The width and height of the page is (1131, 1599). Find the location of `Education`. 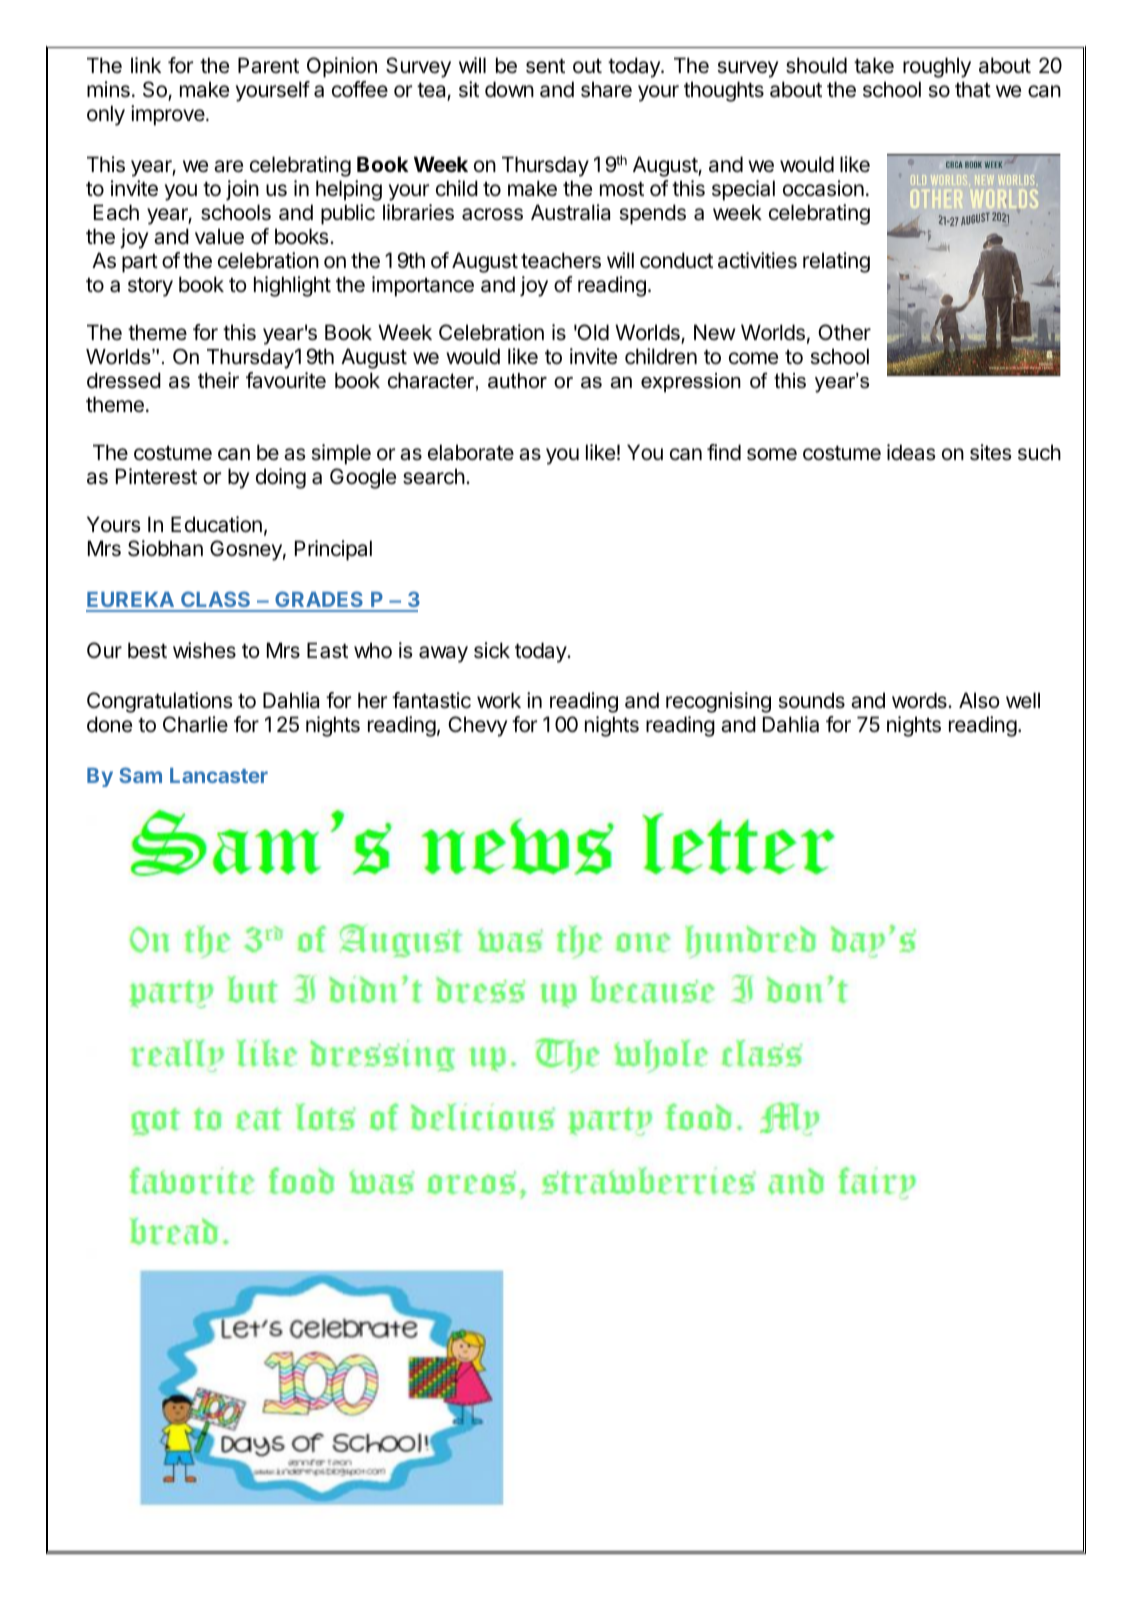

Education is located at coordinates (216, 524).
